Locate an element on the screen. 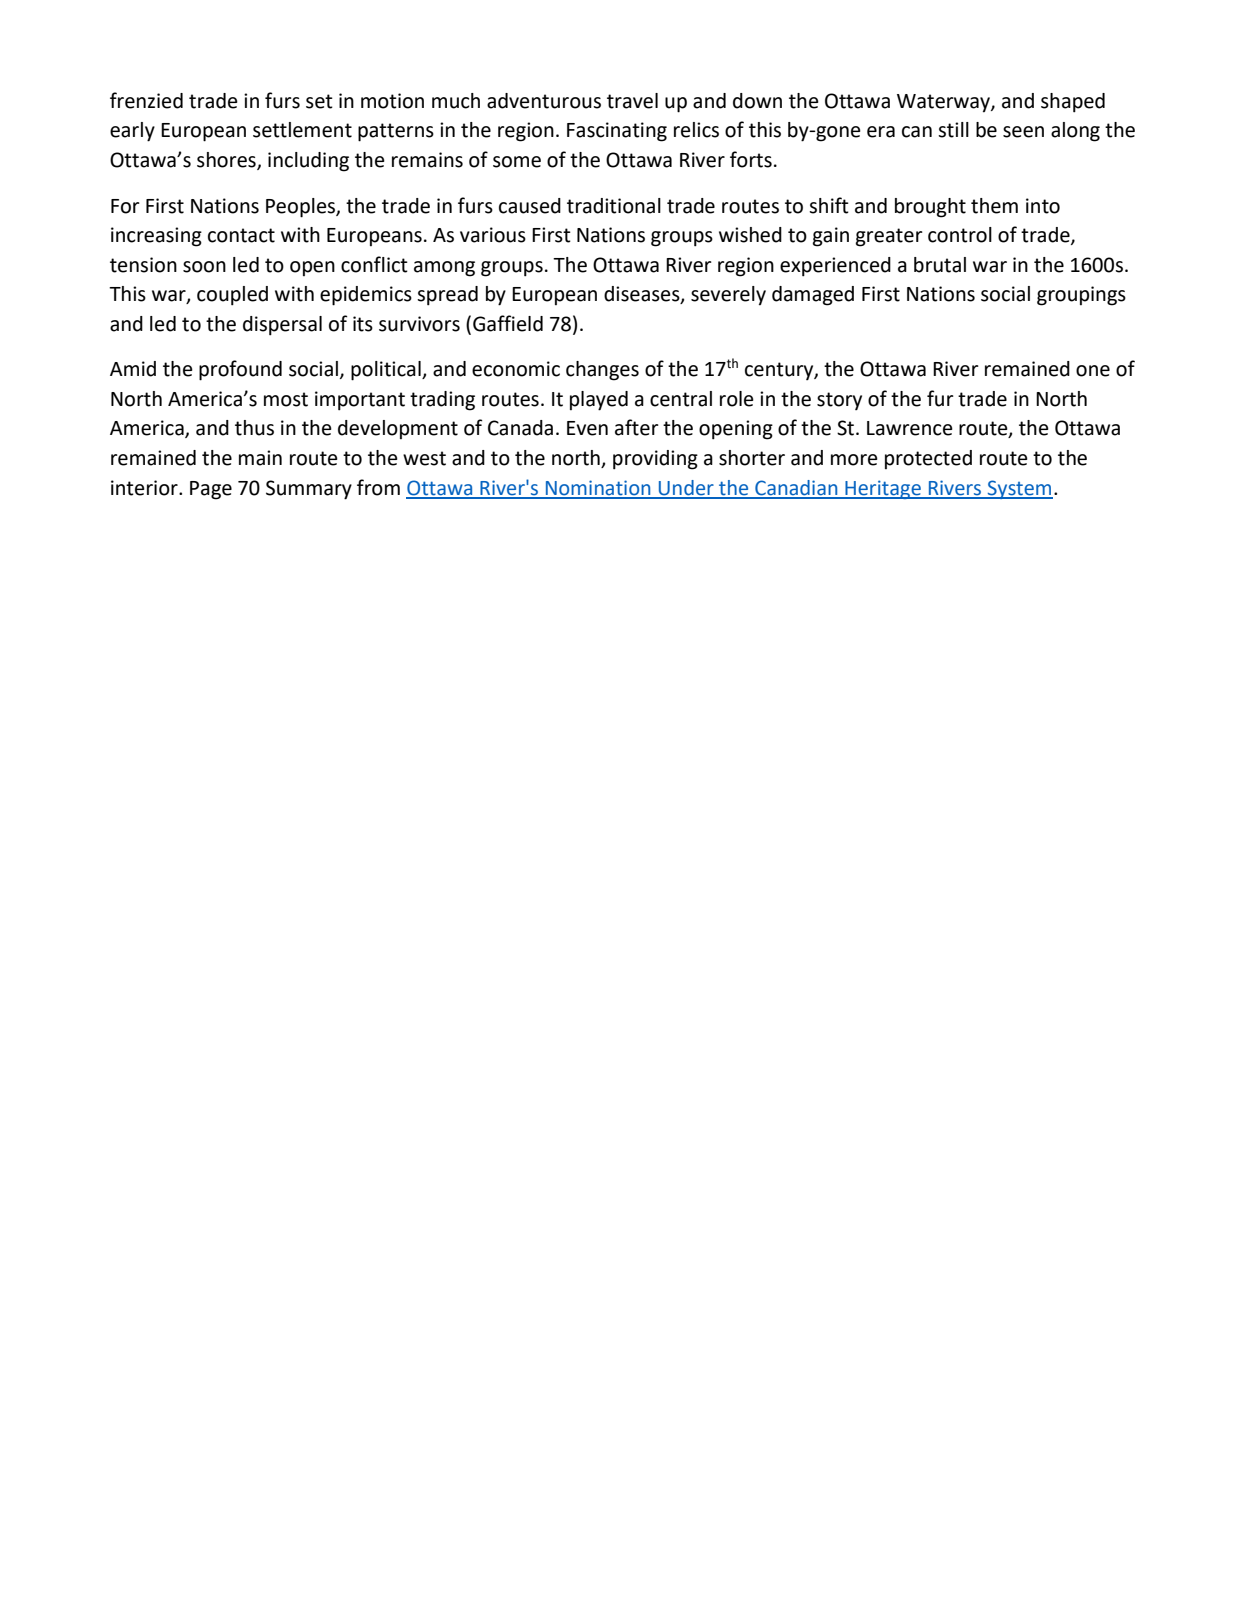  settlement is located at coordinates (302, 130).
